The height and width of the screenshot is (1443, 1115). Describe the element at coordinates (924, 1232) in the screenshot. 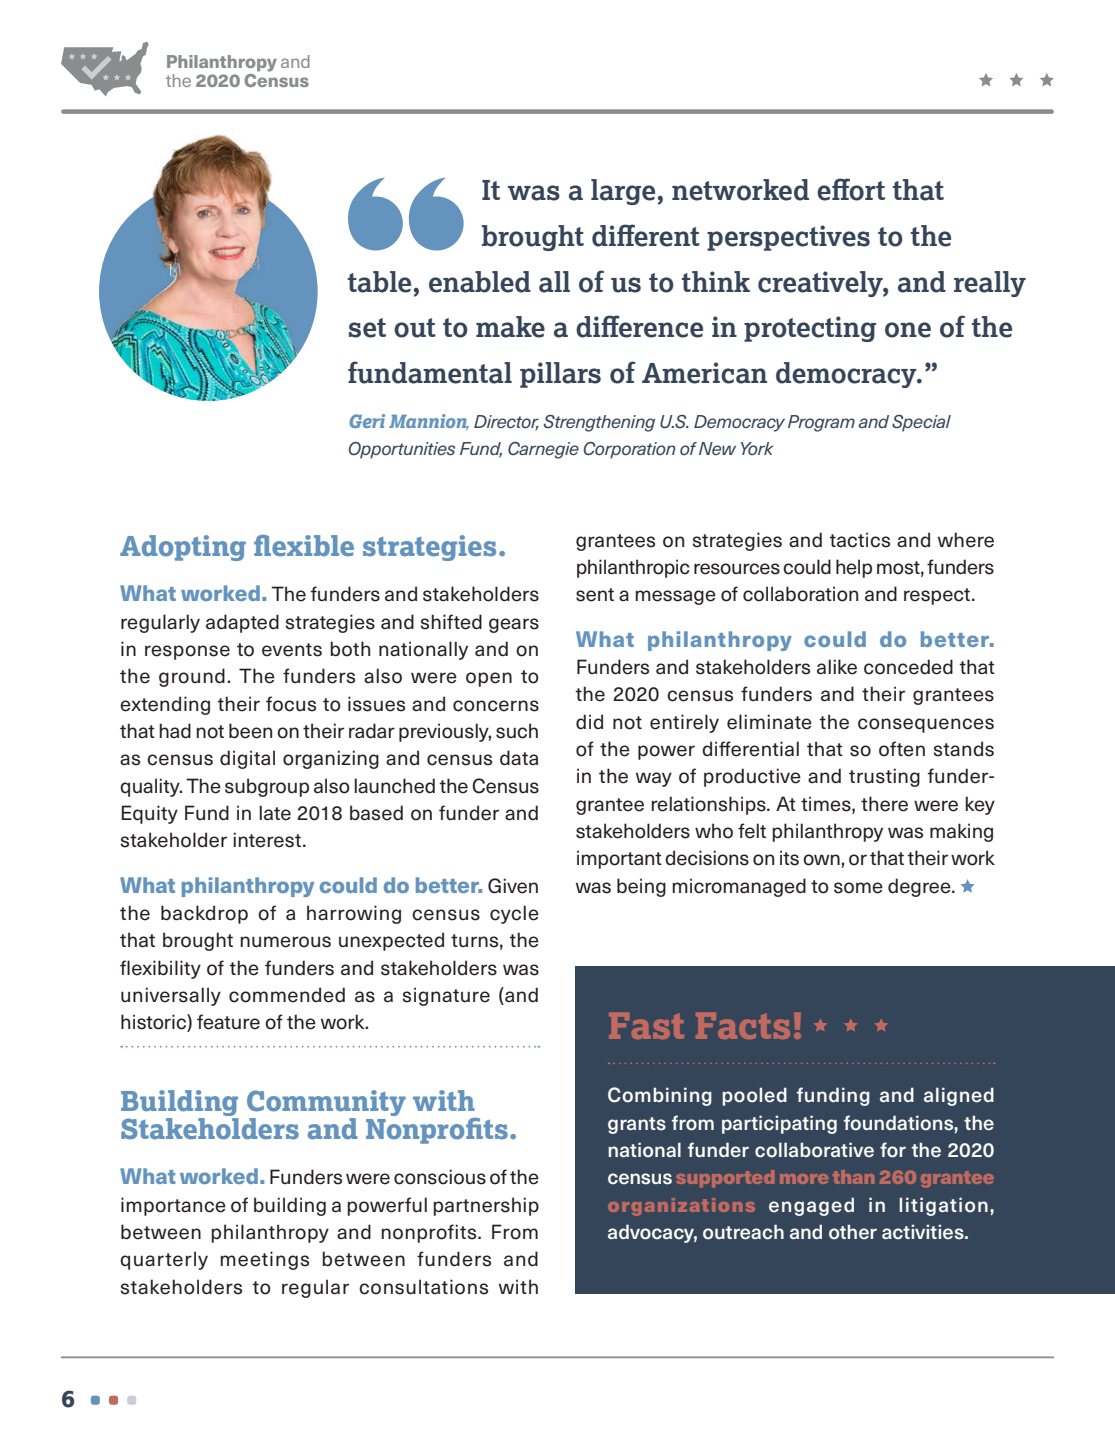

I see `activities` at that location.
